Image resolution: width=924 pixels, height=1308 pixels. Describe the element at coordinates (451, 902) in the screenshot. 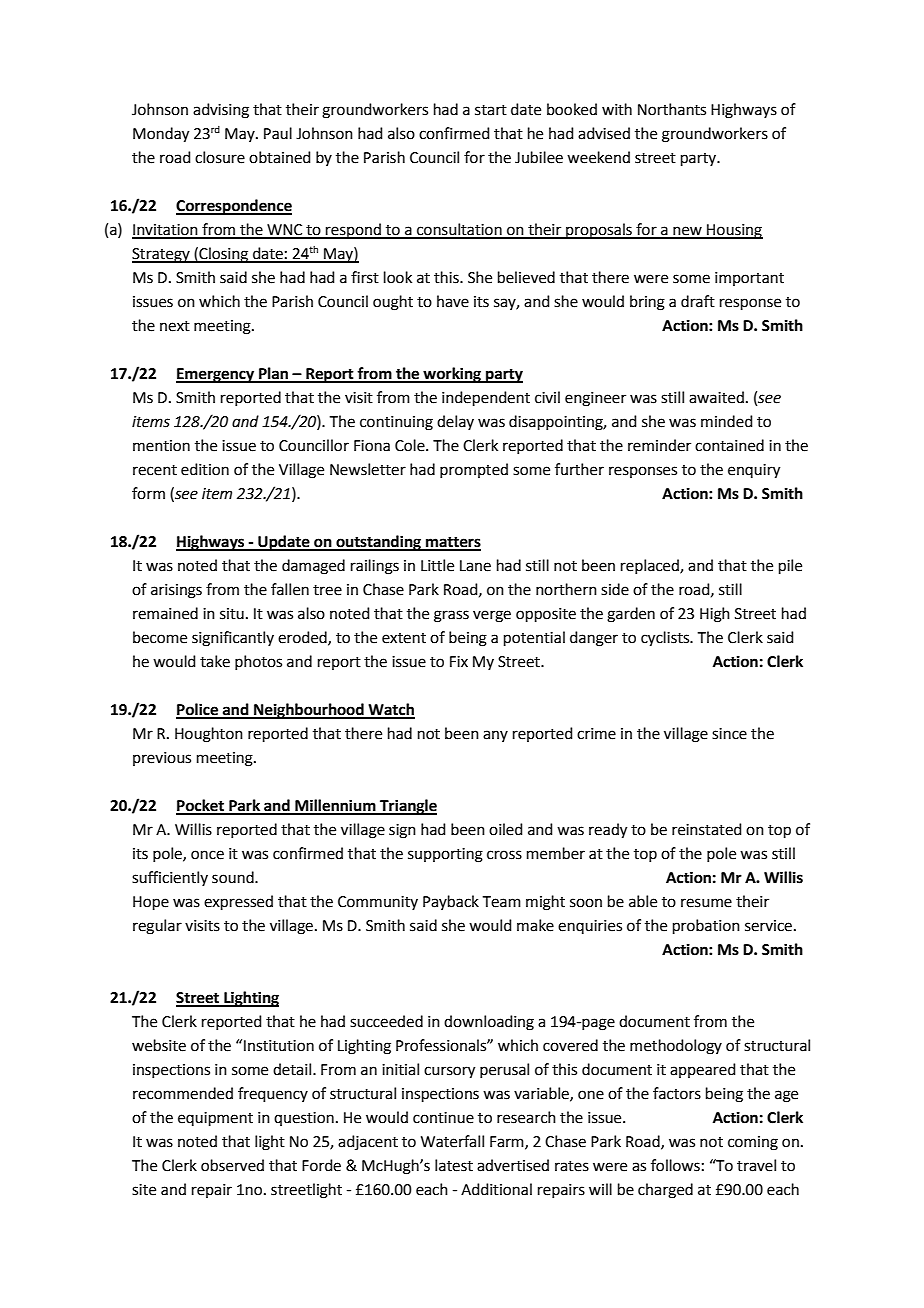

I see `Payback` at that location.
